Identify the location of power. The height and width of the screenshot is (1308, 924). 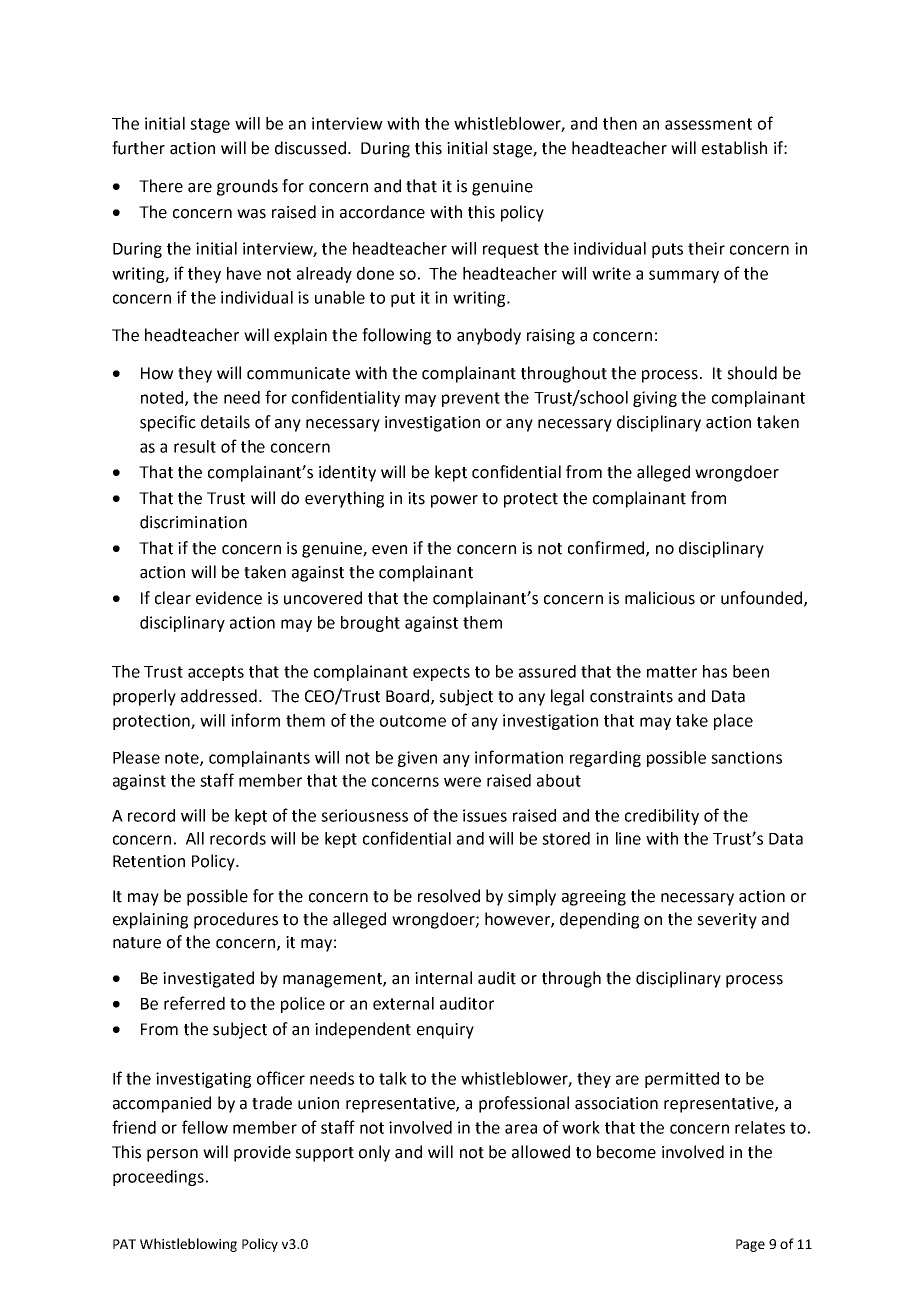
(454, 501).
